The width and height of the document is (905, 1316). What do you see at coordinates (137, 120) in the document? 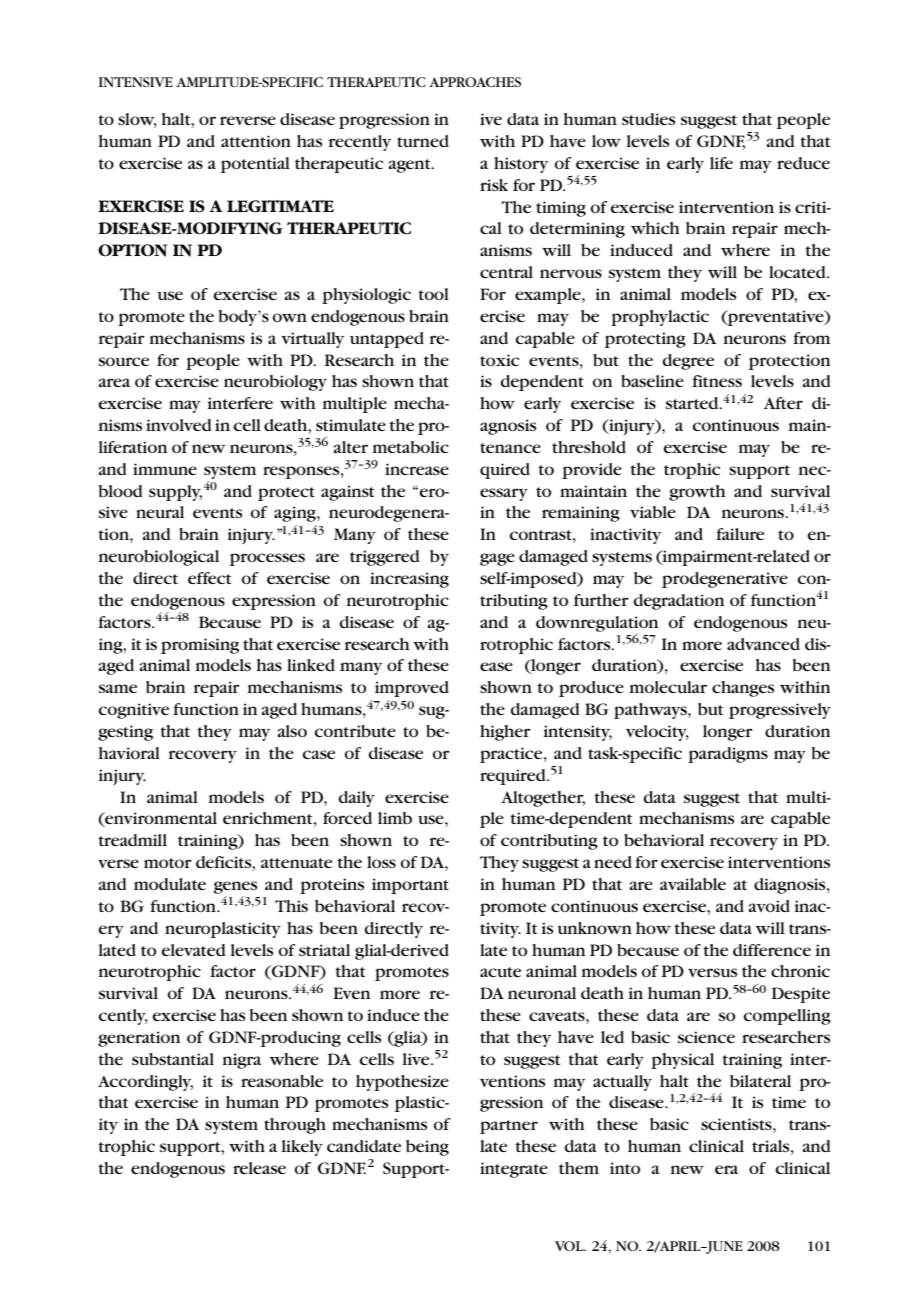
I see `slow` at bounding box center [137, 120].
